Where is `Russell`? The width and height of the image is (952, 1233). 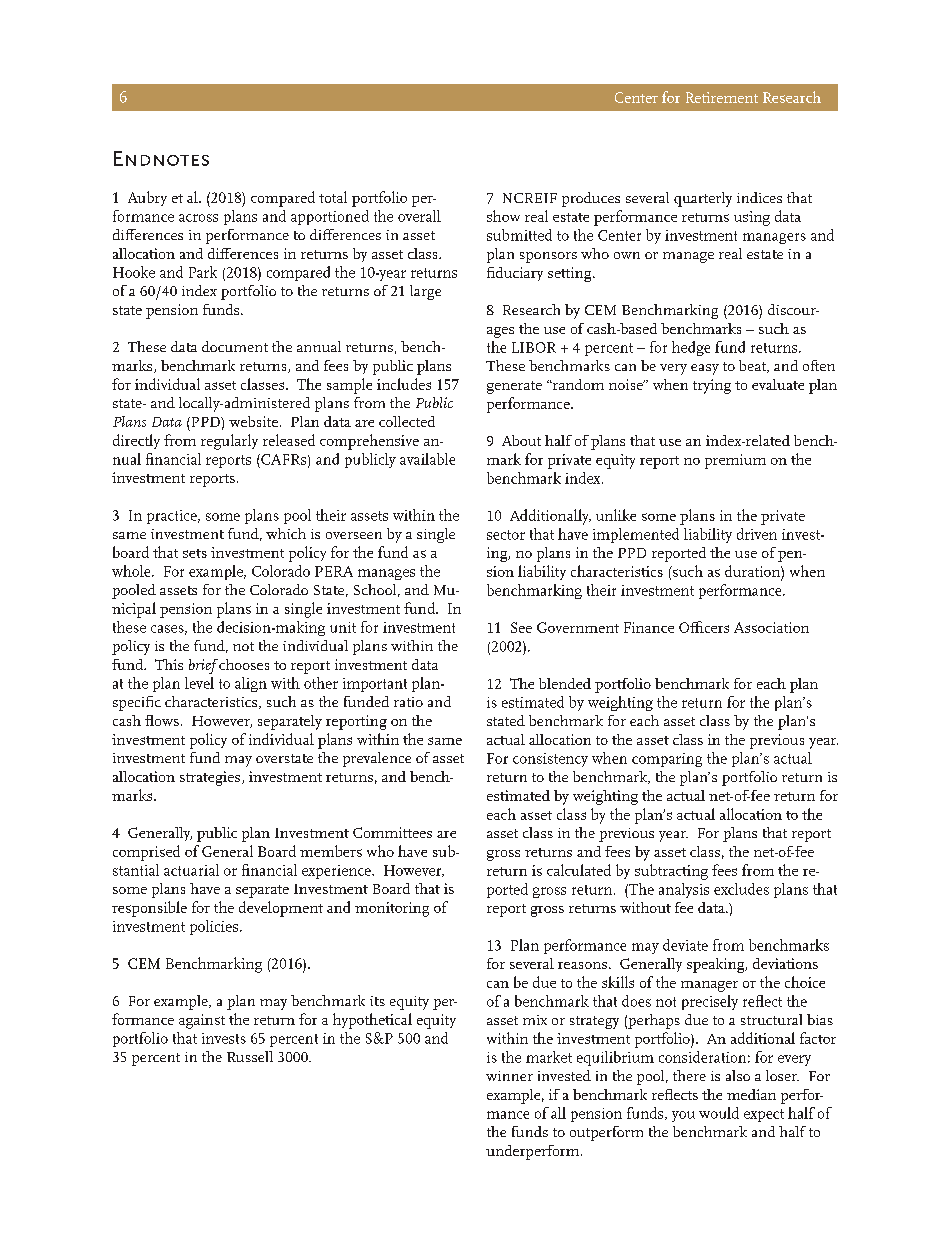
Russell is located at coordinates (250, 1056).
